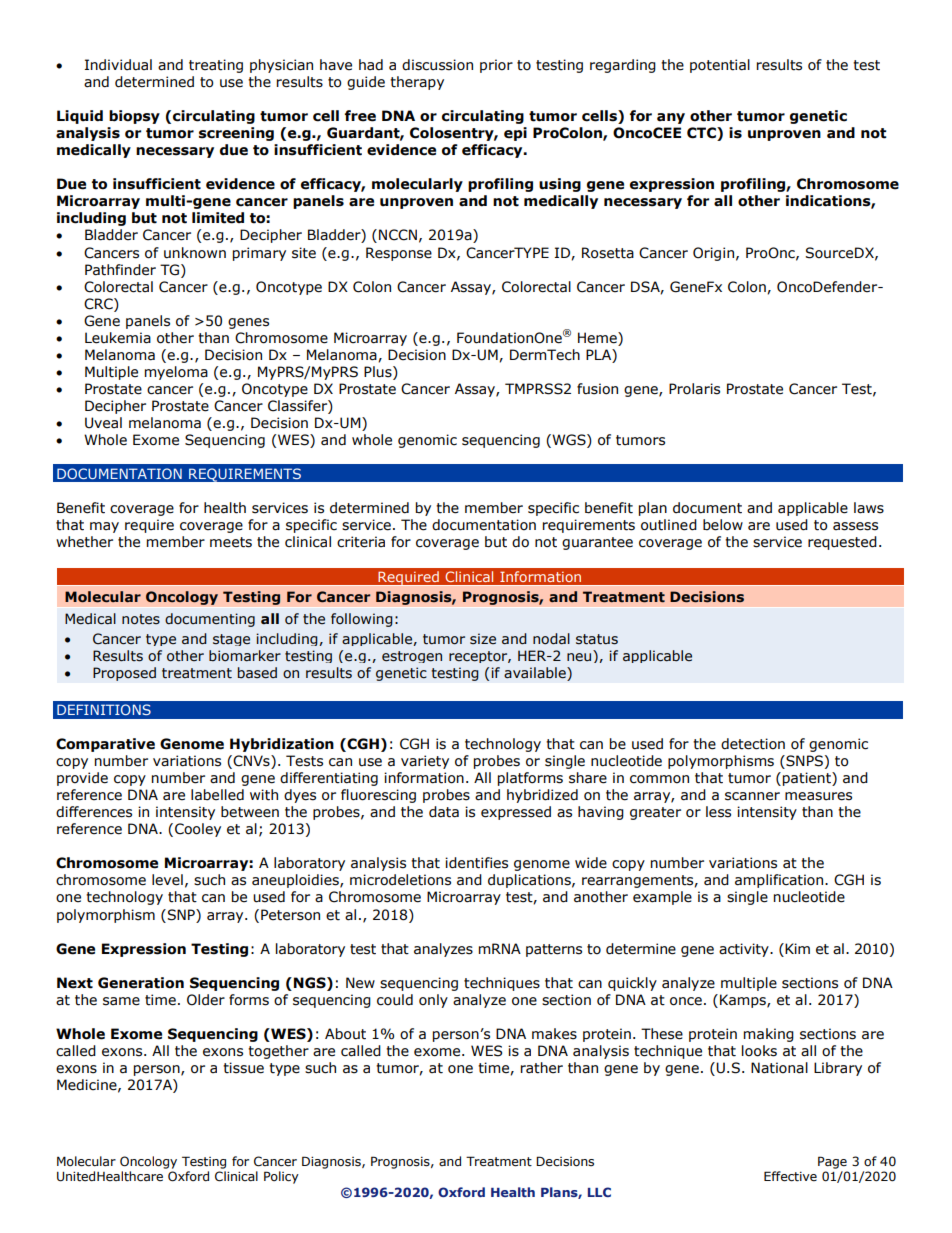 This screenshot has height=1233, width=952. I want to click on prior, so click(496, 66).
